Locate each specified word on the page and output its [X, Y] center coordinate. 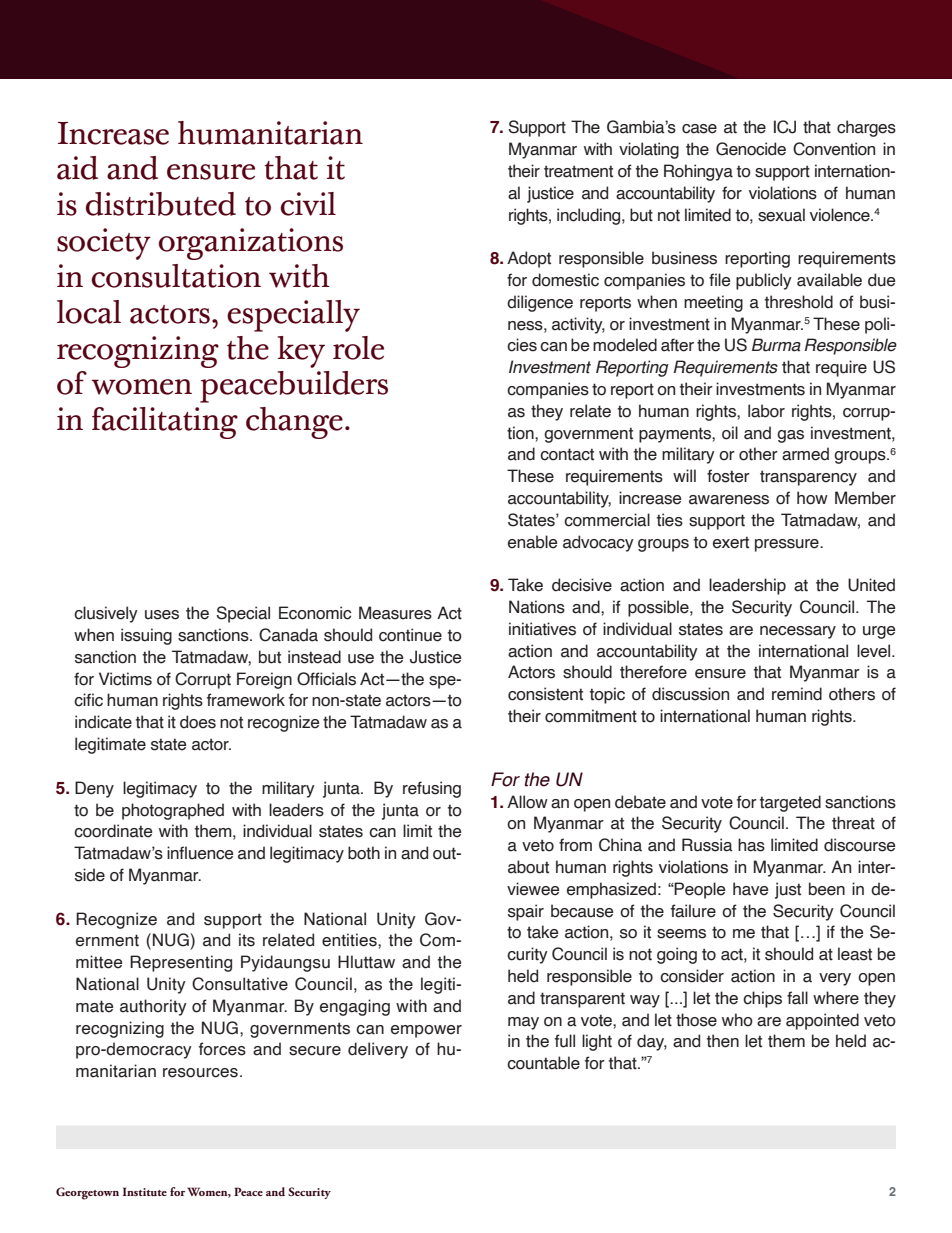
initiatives [542, 629]
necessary [798, 632]
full [565, 1041]
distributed [161, 204]
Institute [145, 1191]
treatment [578, 171]
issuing [146, 636]
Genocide [751, 149]
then [723, 1041]
